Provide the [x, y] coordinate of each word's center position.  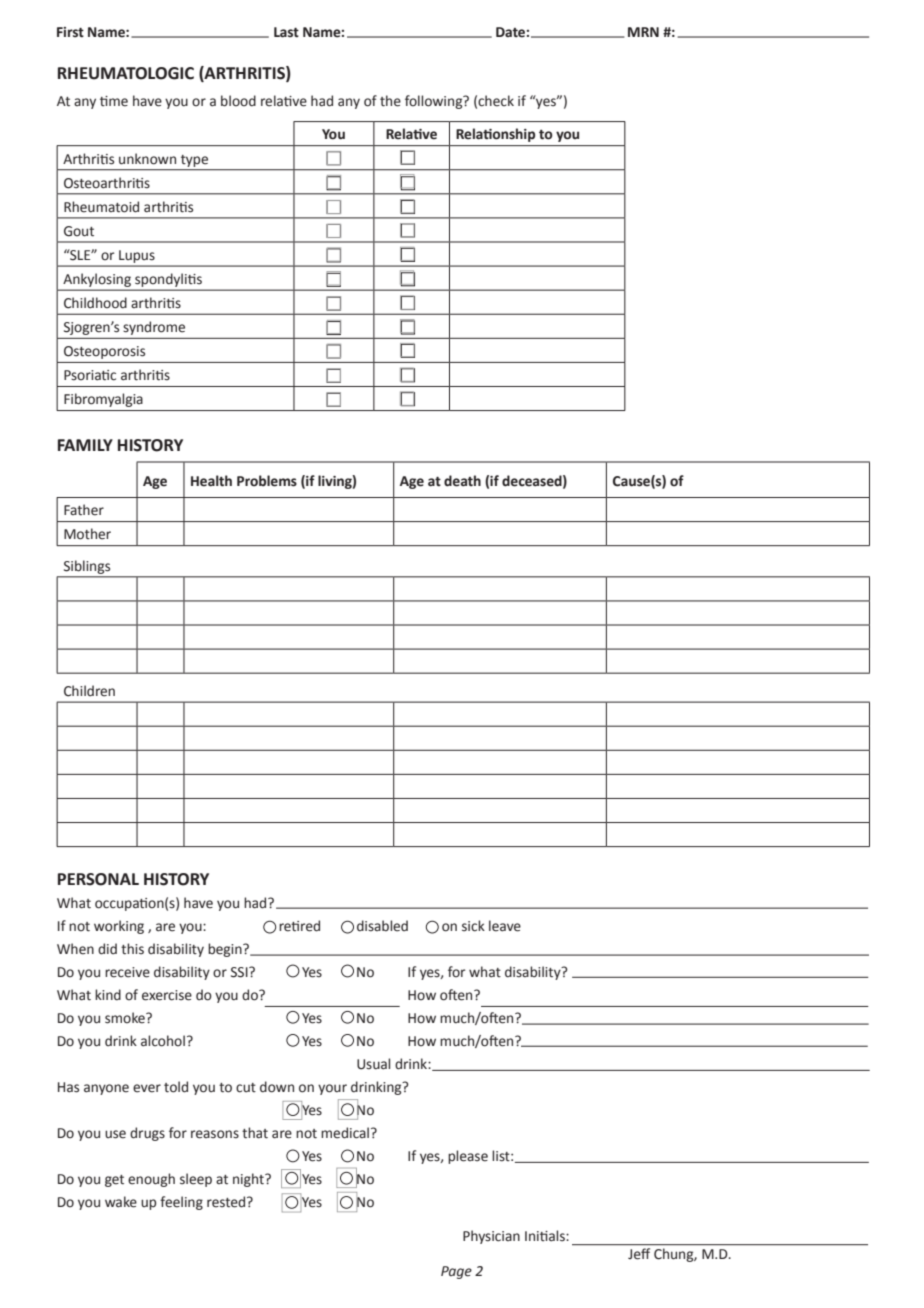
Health [211, 481]
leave [505, 926]
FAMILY [85, 445]
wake [121, 1202]
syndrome [154, 328]
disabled [382, 926]
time [114, 101]
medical [345, 1133]
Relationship [495, 135]
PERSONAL [98, 879]
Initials [546, 1236]
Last [286, 32]
